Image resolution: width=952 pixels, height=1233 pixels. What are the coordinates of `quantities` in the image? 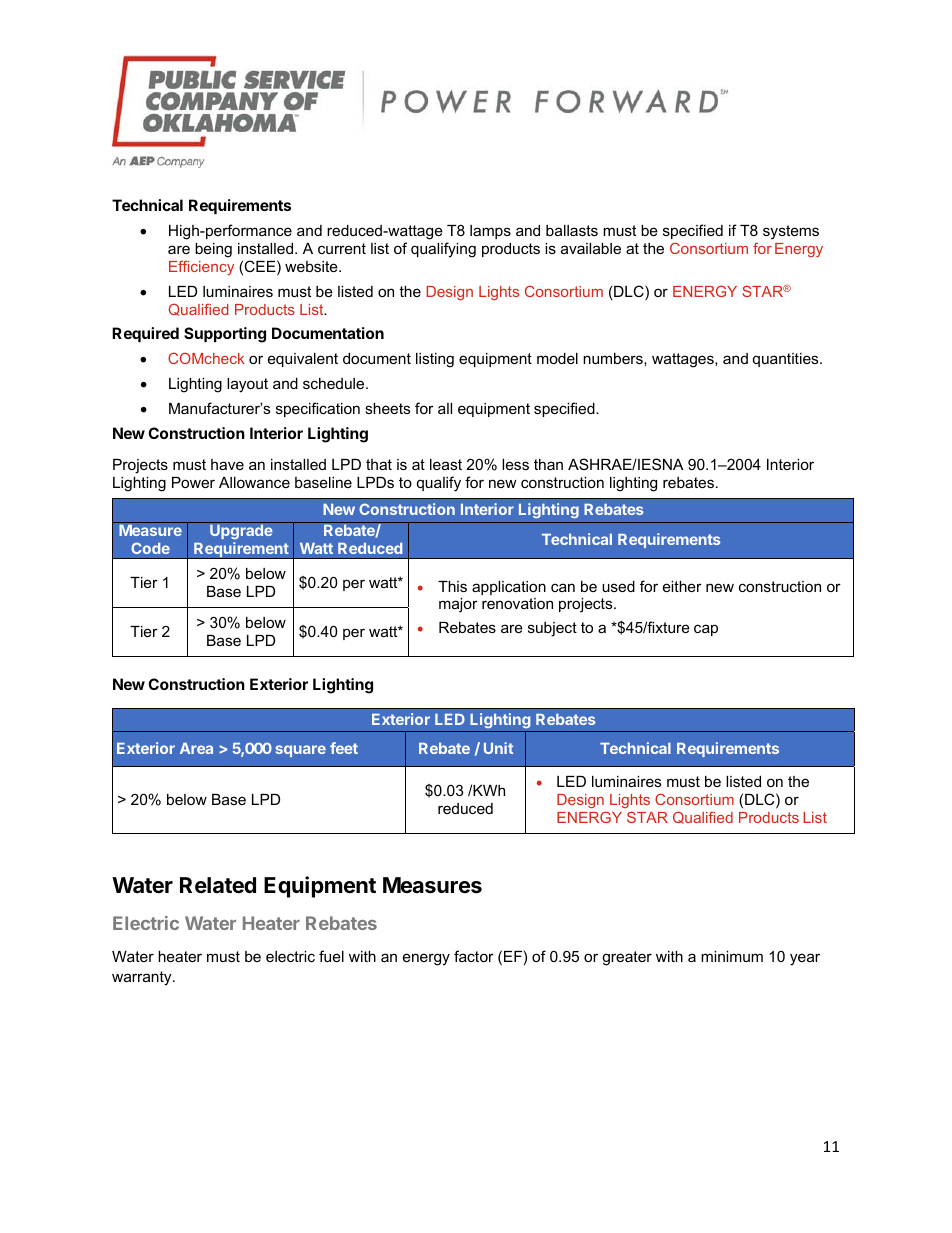 It's located at (787, 360).
